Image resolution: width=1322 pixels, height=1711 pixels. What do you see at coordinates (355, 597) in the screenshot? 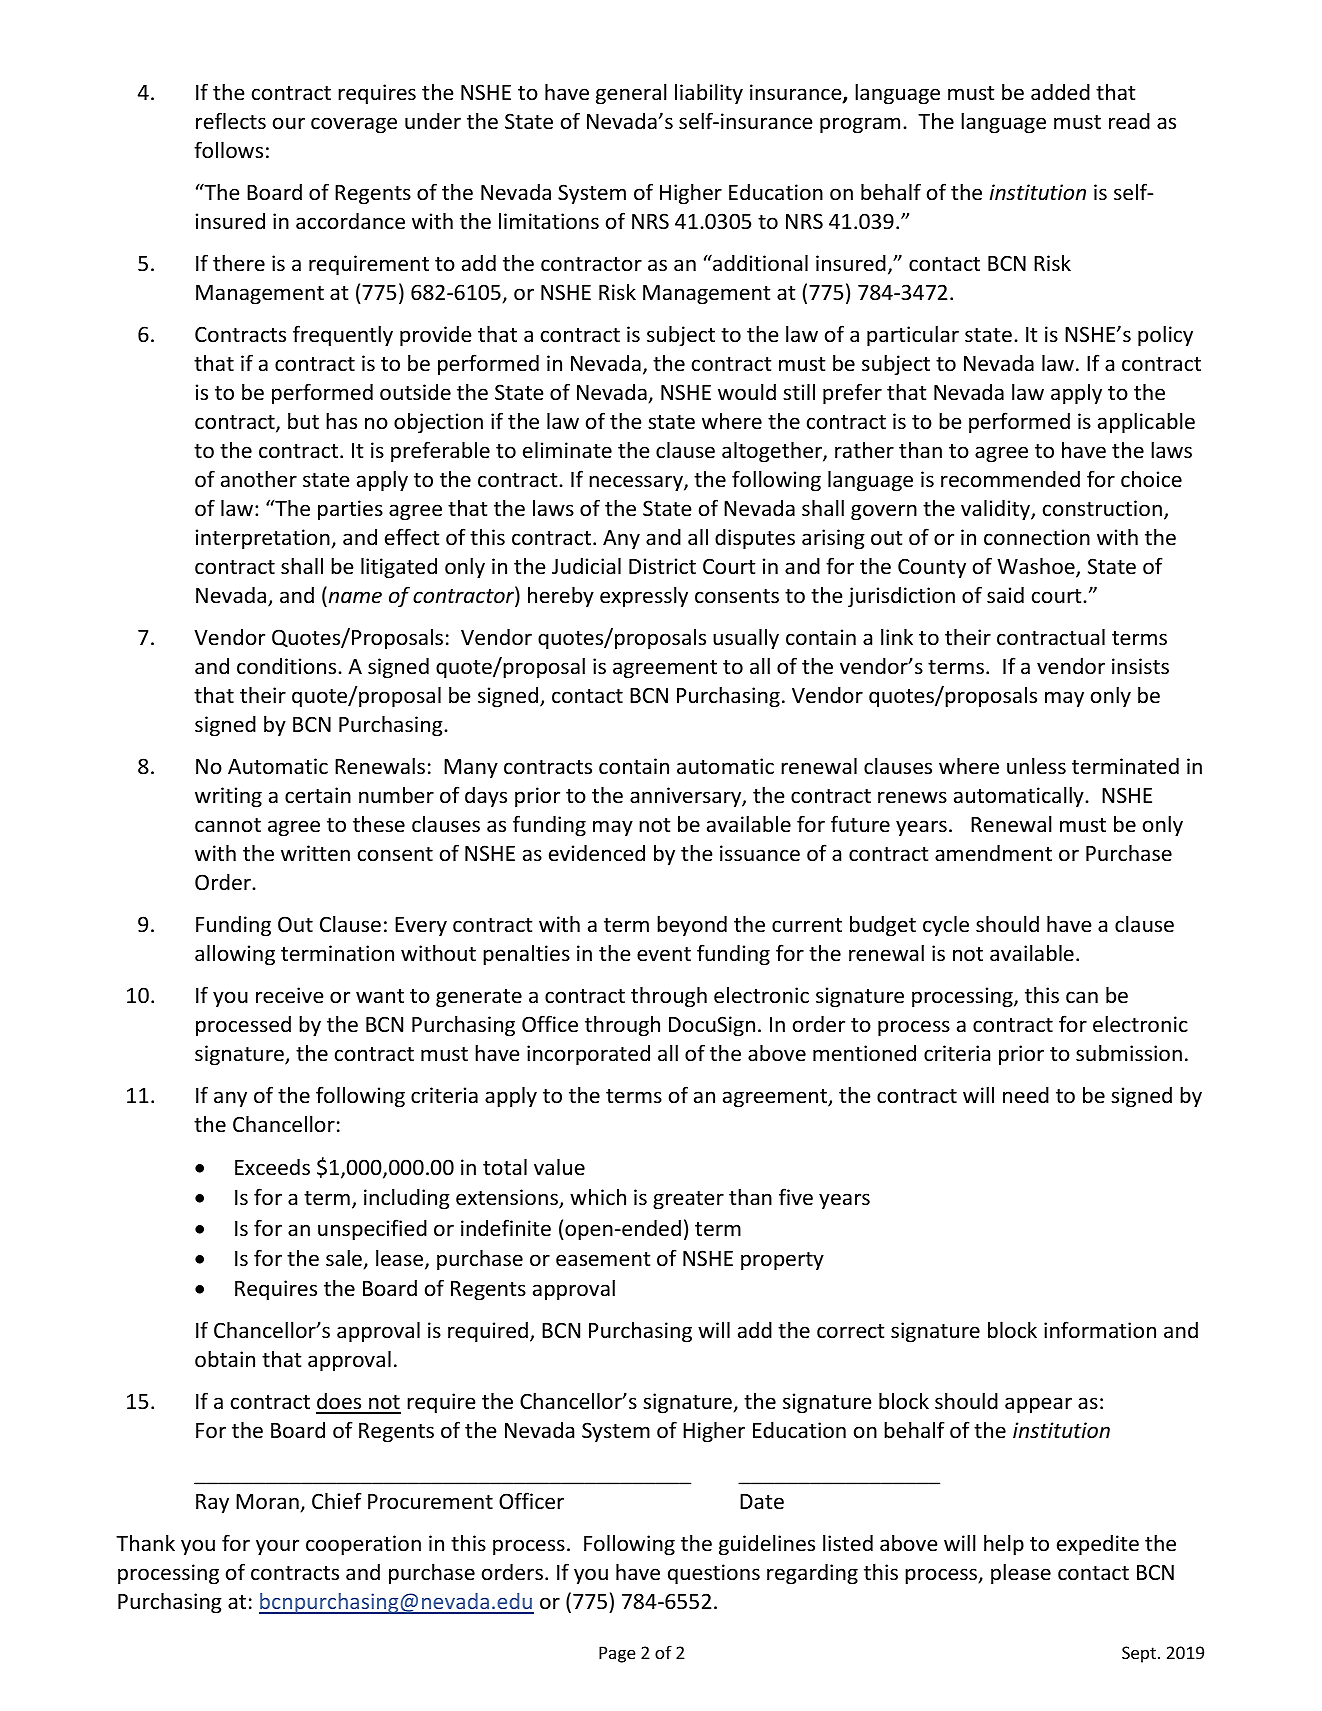
I see `name` at bounding box center [355, 597].
